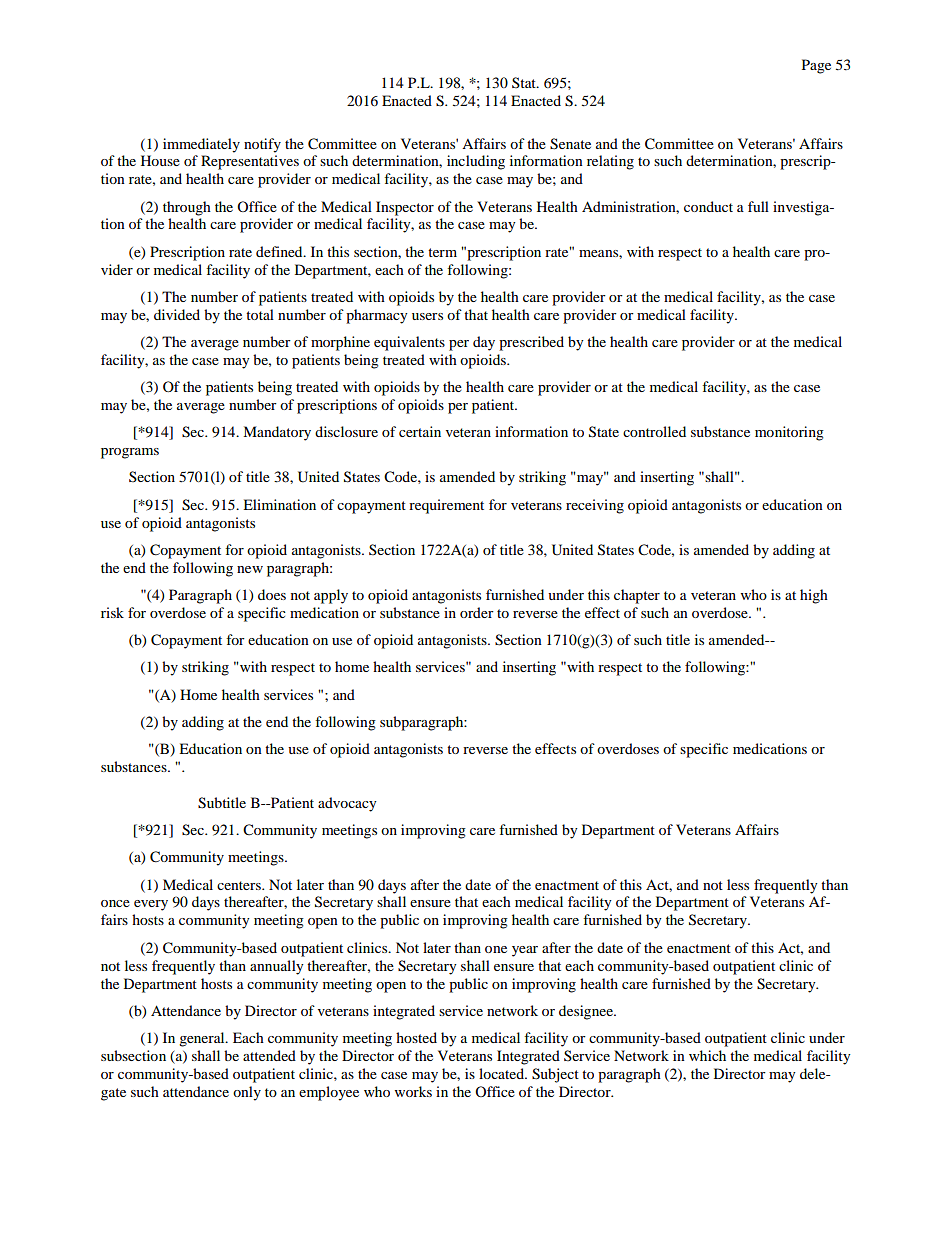 The height and width of the screenshot is (1233, 952). What do you see at coordinates (816, 66) in the screenshot?
I see `Page` at bounding box center [816, 66].
